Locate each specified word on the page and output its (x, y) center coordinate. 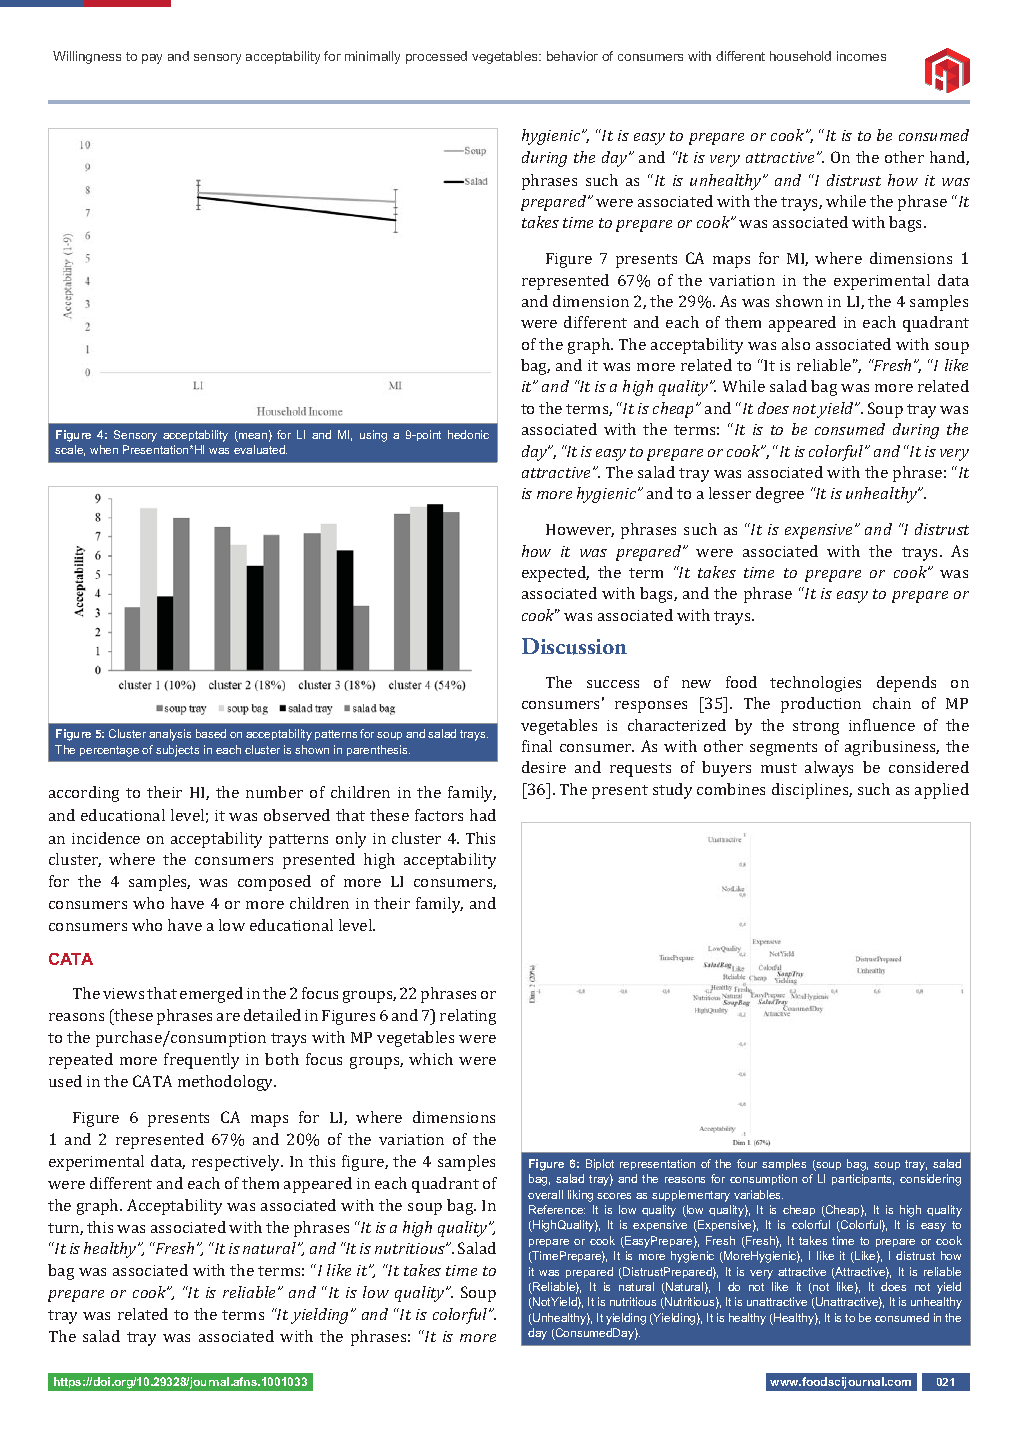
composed (274, 883)
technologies (815, 684)
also (796, 344)
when (104, 449)
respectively (237, 1163)
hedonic (468, 434)
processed (436, 57)
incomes (861, 56)
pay (152, 59)
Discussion (574, 646)
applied (942, 791)
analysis (170, 735)
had (483, 815)
